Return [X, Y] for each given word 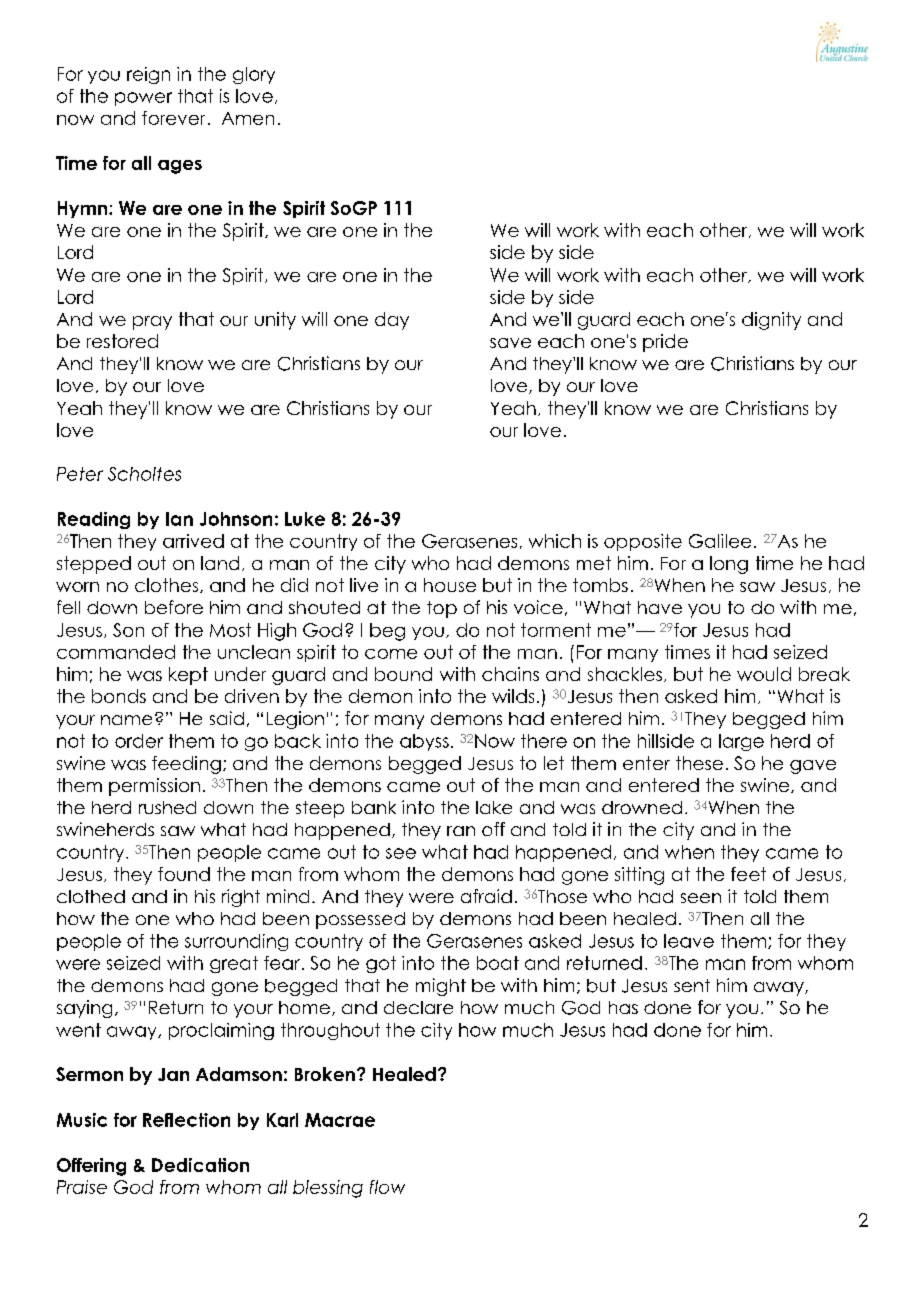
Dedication [200, 1165]
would [764, 674]
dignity [771, 321]
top [442, 609]
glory [254, 75]
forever [173, 118]
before [174, 607]
